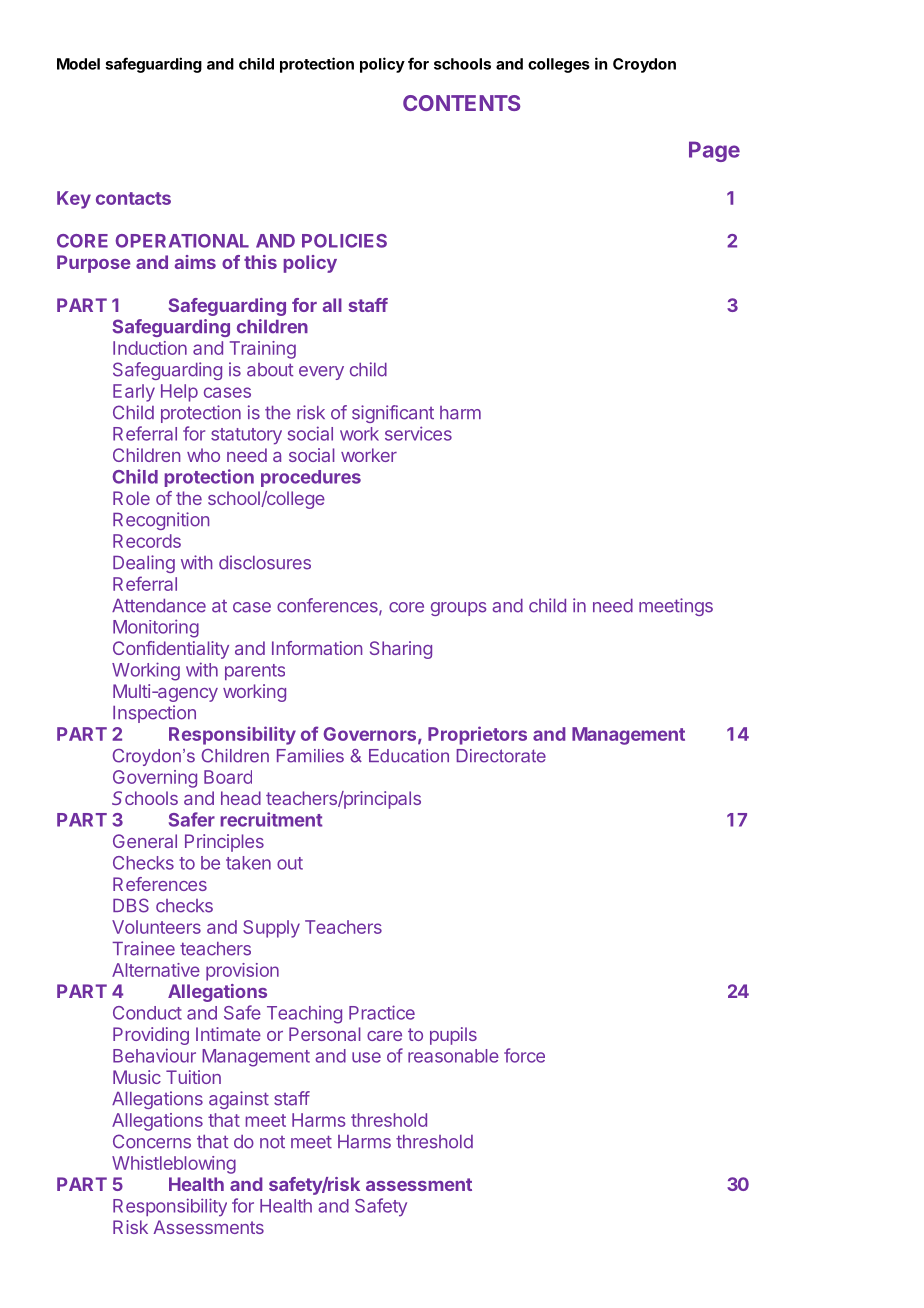 The height and width of the image is (1308, 924). Describe the element at coordinates (524, 1055) in the image. I see `force` at that location.
